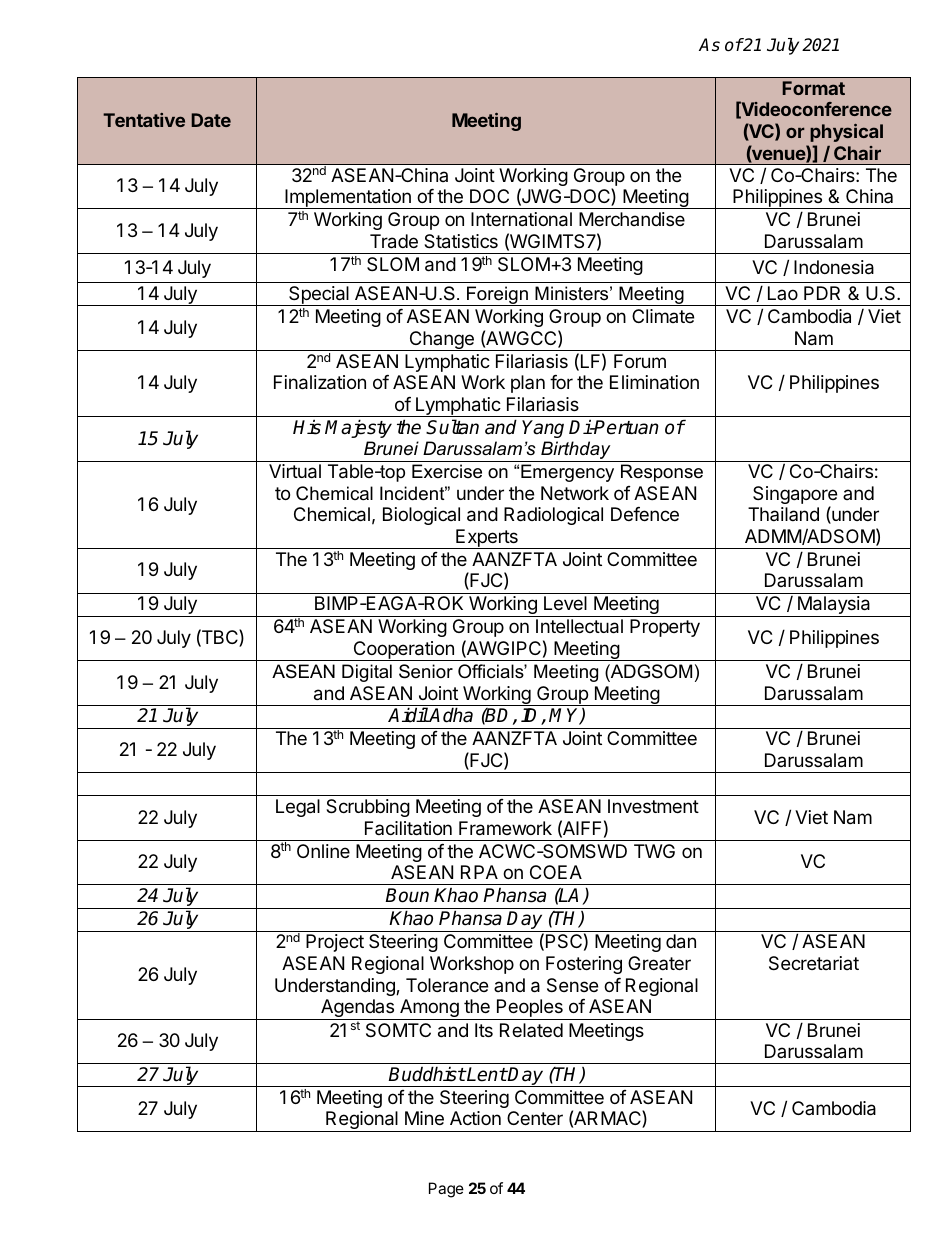  I want to click on Finalization, so click(320, 382).
